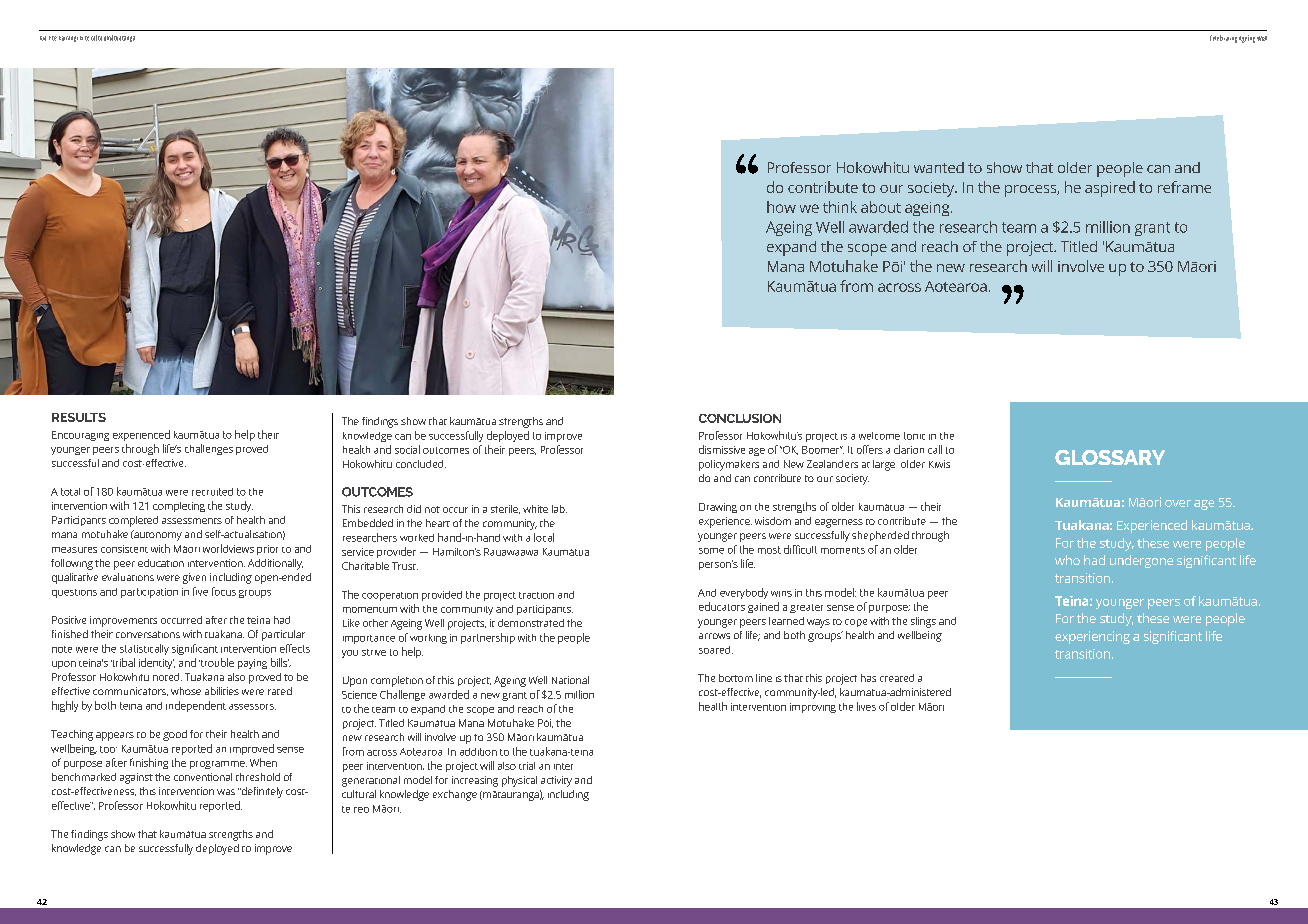  What do you see at coordinates (53, 38) in the document?
I see `eke` at bounding box center [53, 38].
